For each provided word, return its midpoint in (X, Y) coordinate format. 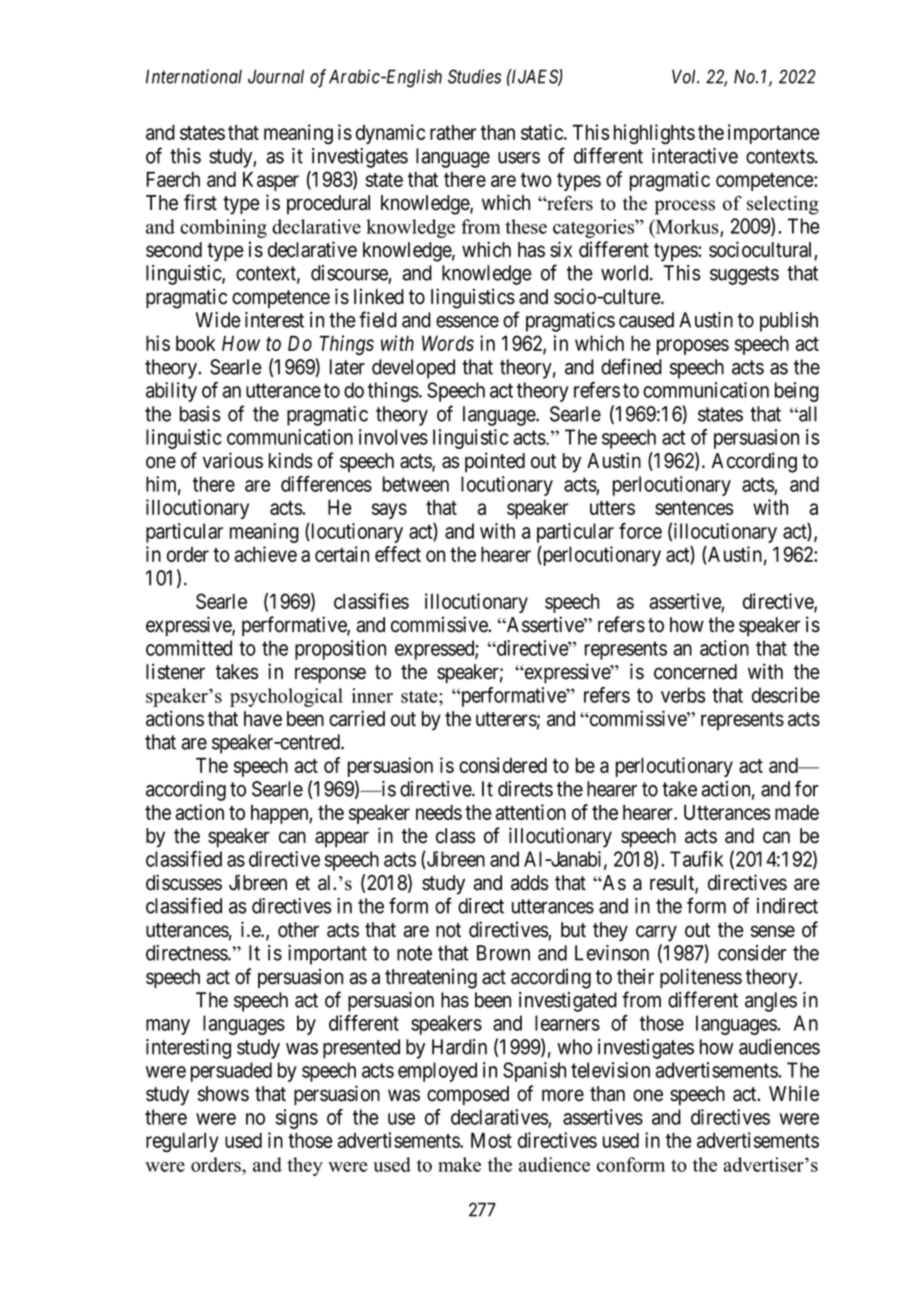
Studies (474, 76)
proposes (693, 347)
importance (774, 134)
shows (223, 1094)
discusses (184, 882)
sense (773, 931)
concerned (695, 672)
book (195, 343)
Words (448, 343)
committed (189, 648)
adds (529, 883)
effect (398, 554)
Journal (276, 76)
